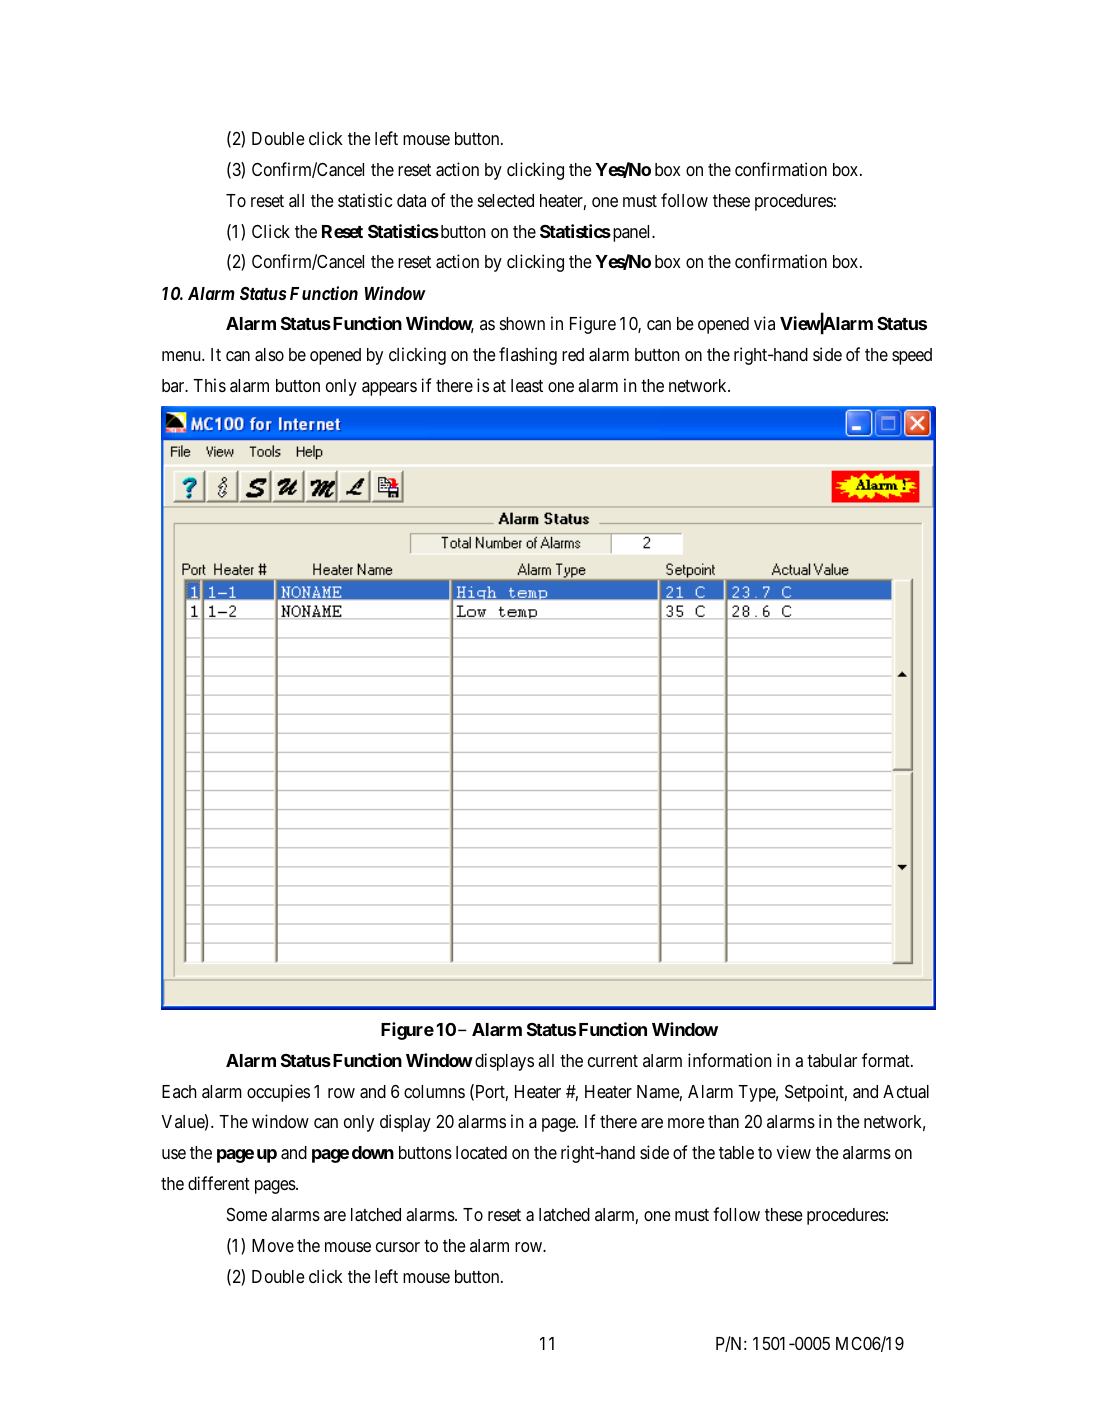 This page has width=1097, height=1419. What do you see at coordinates (481, 1152) in the page?
I see `located` at bounding box center [481, 1152].
